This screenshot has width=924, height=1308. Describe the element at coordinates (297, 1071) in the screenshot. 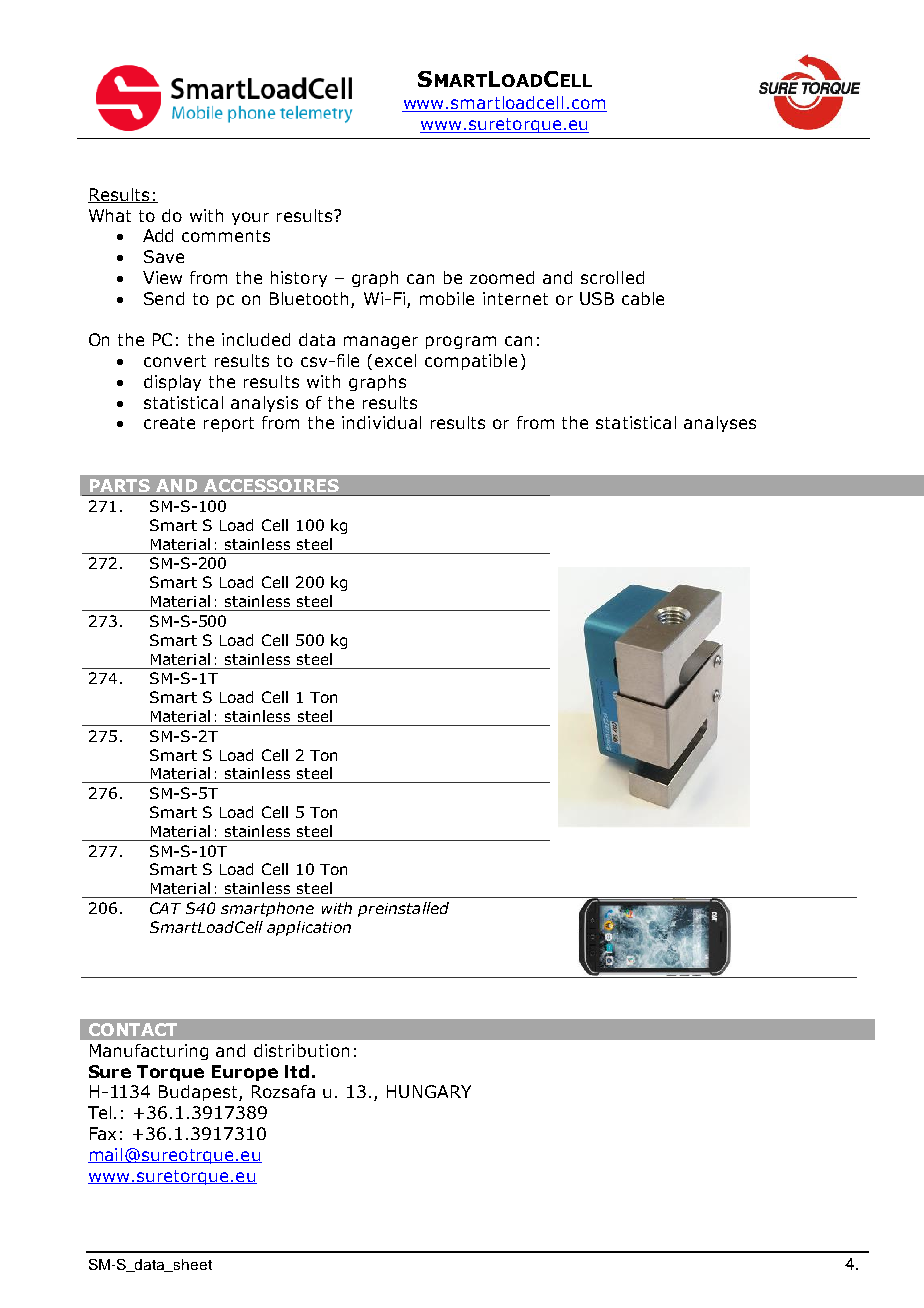

I see `ltd` at that location.
